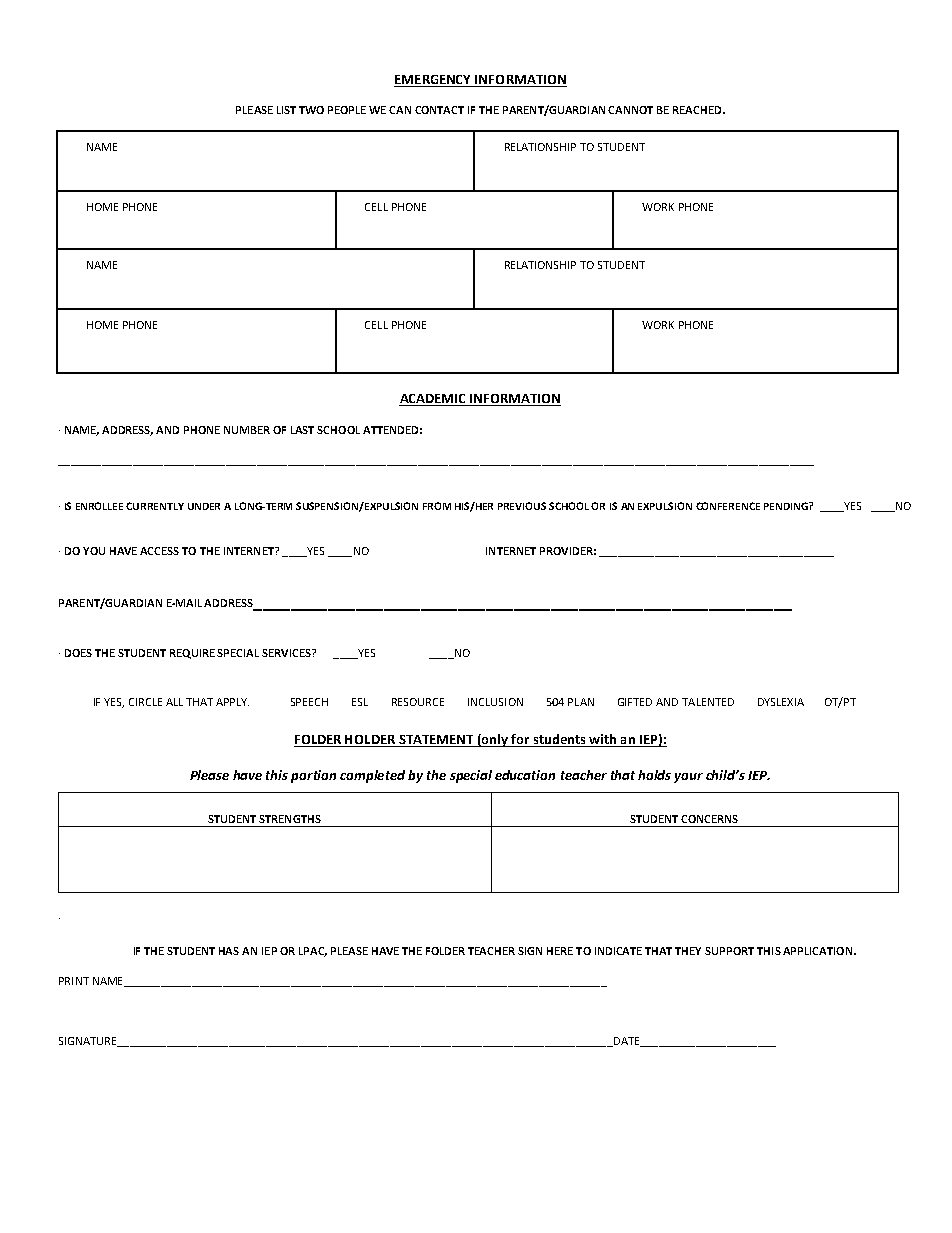  I want to click on HERE, so click(560, 951).
